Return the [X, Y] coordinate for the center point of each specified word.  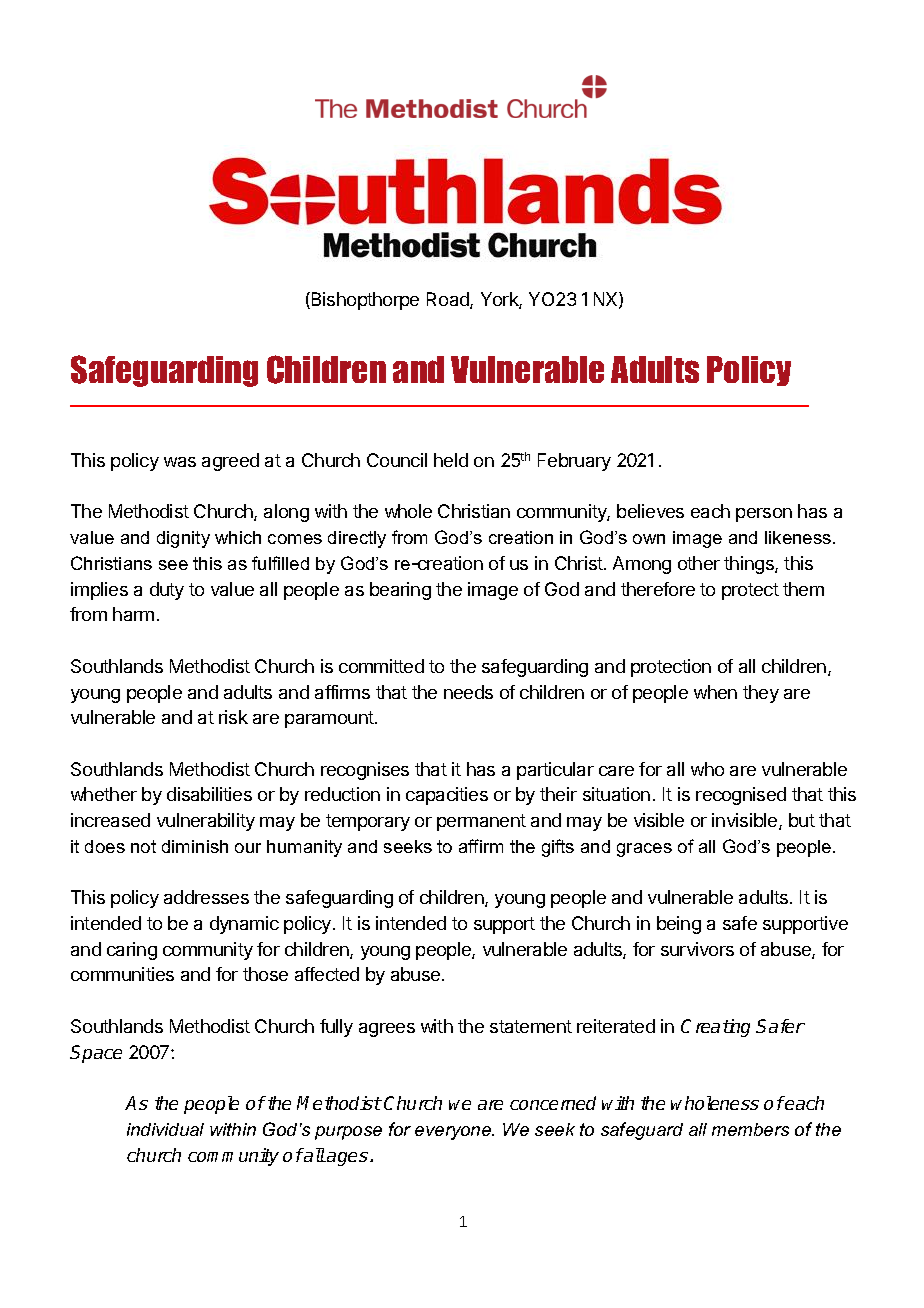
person [764, 515]
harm [133, 614]
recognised [741, 796]
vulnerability [206, 822]
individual [165, 1129]
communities [122, 974]
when [715, 692]
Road [449, 300]
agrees [387, 1030]
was [180, 462]
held [451, 460]
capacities [447, 796]
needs [468, 692]
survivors [697, 949]
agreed [230, 462]
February [574, 462]
